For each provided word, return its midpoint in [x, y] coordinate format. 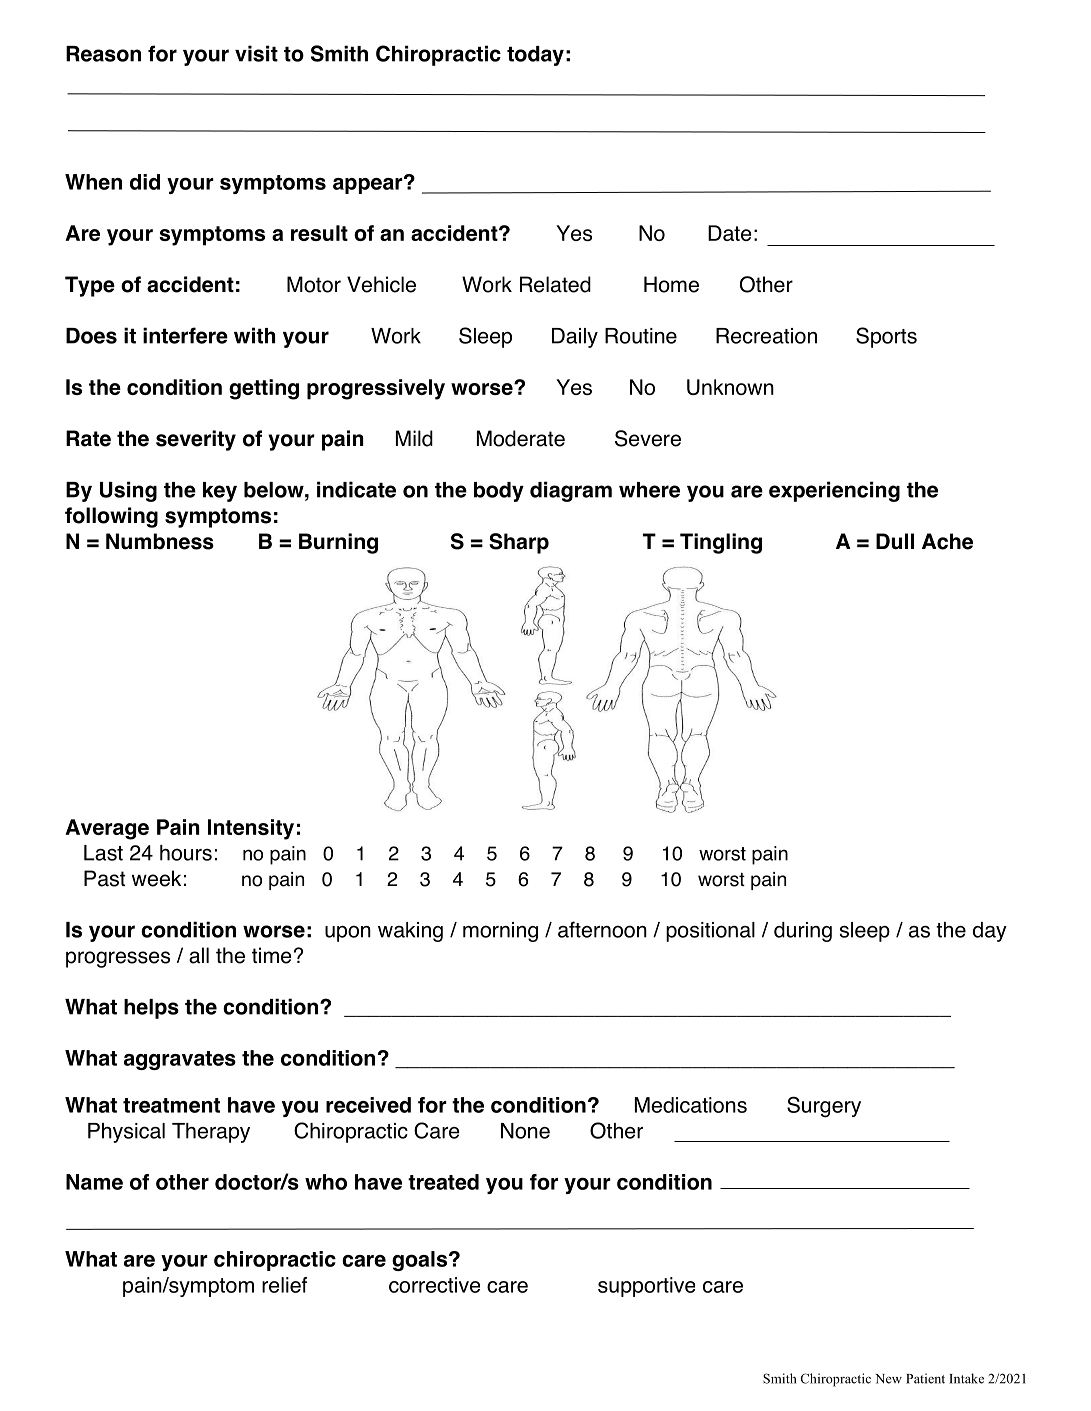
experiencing [834, 491]
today [535, 56]
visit [256, 53]
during [803, 932]
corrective [434, 1285]
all [199, 955]
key [220, 492]
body [499, 492]
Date [729, 233]
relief [284, 1285]
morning [500, 932]
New [888, 1379]
